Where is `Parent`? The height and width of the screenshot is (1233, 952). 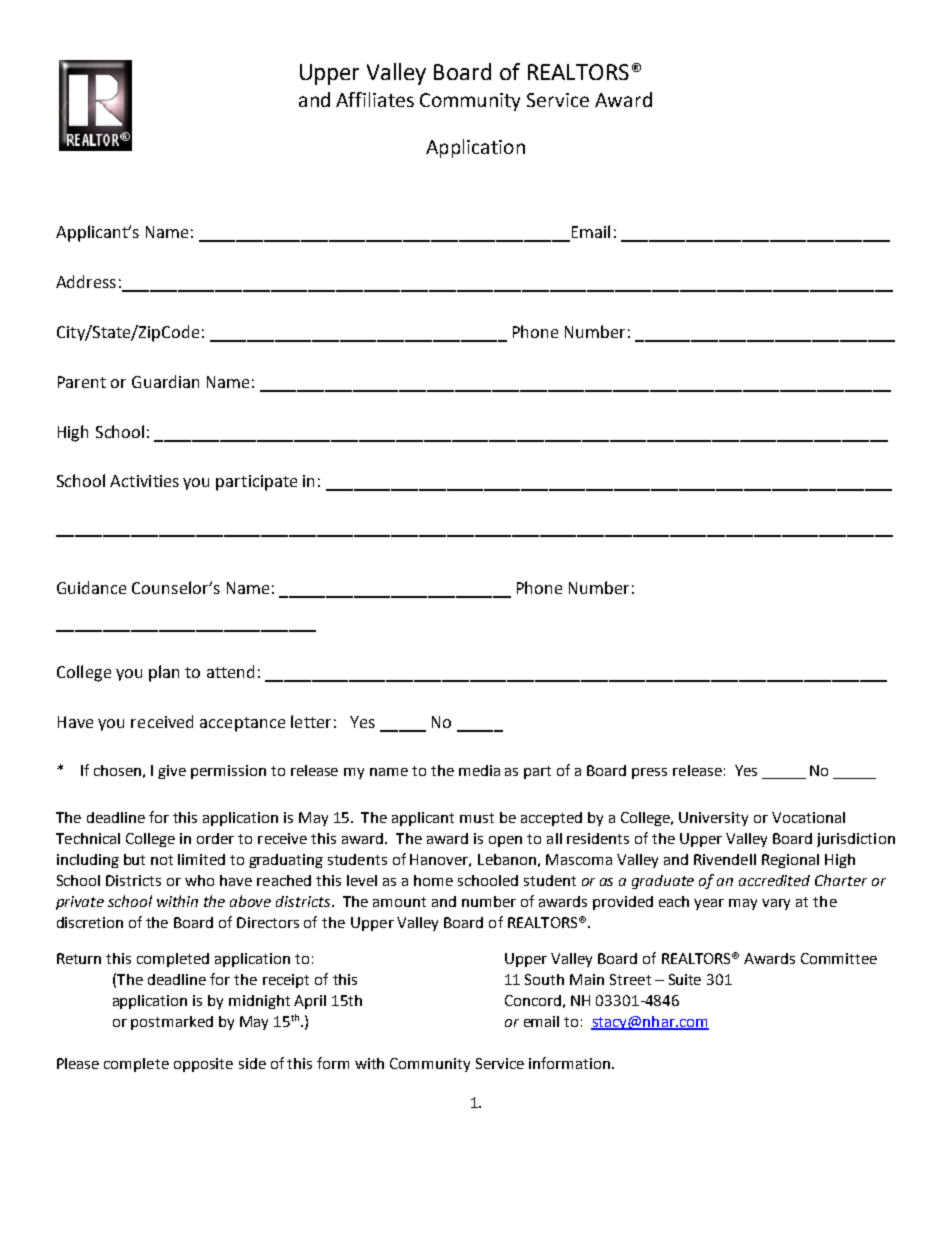 Parent is located at coordinates (82, 382).
